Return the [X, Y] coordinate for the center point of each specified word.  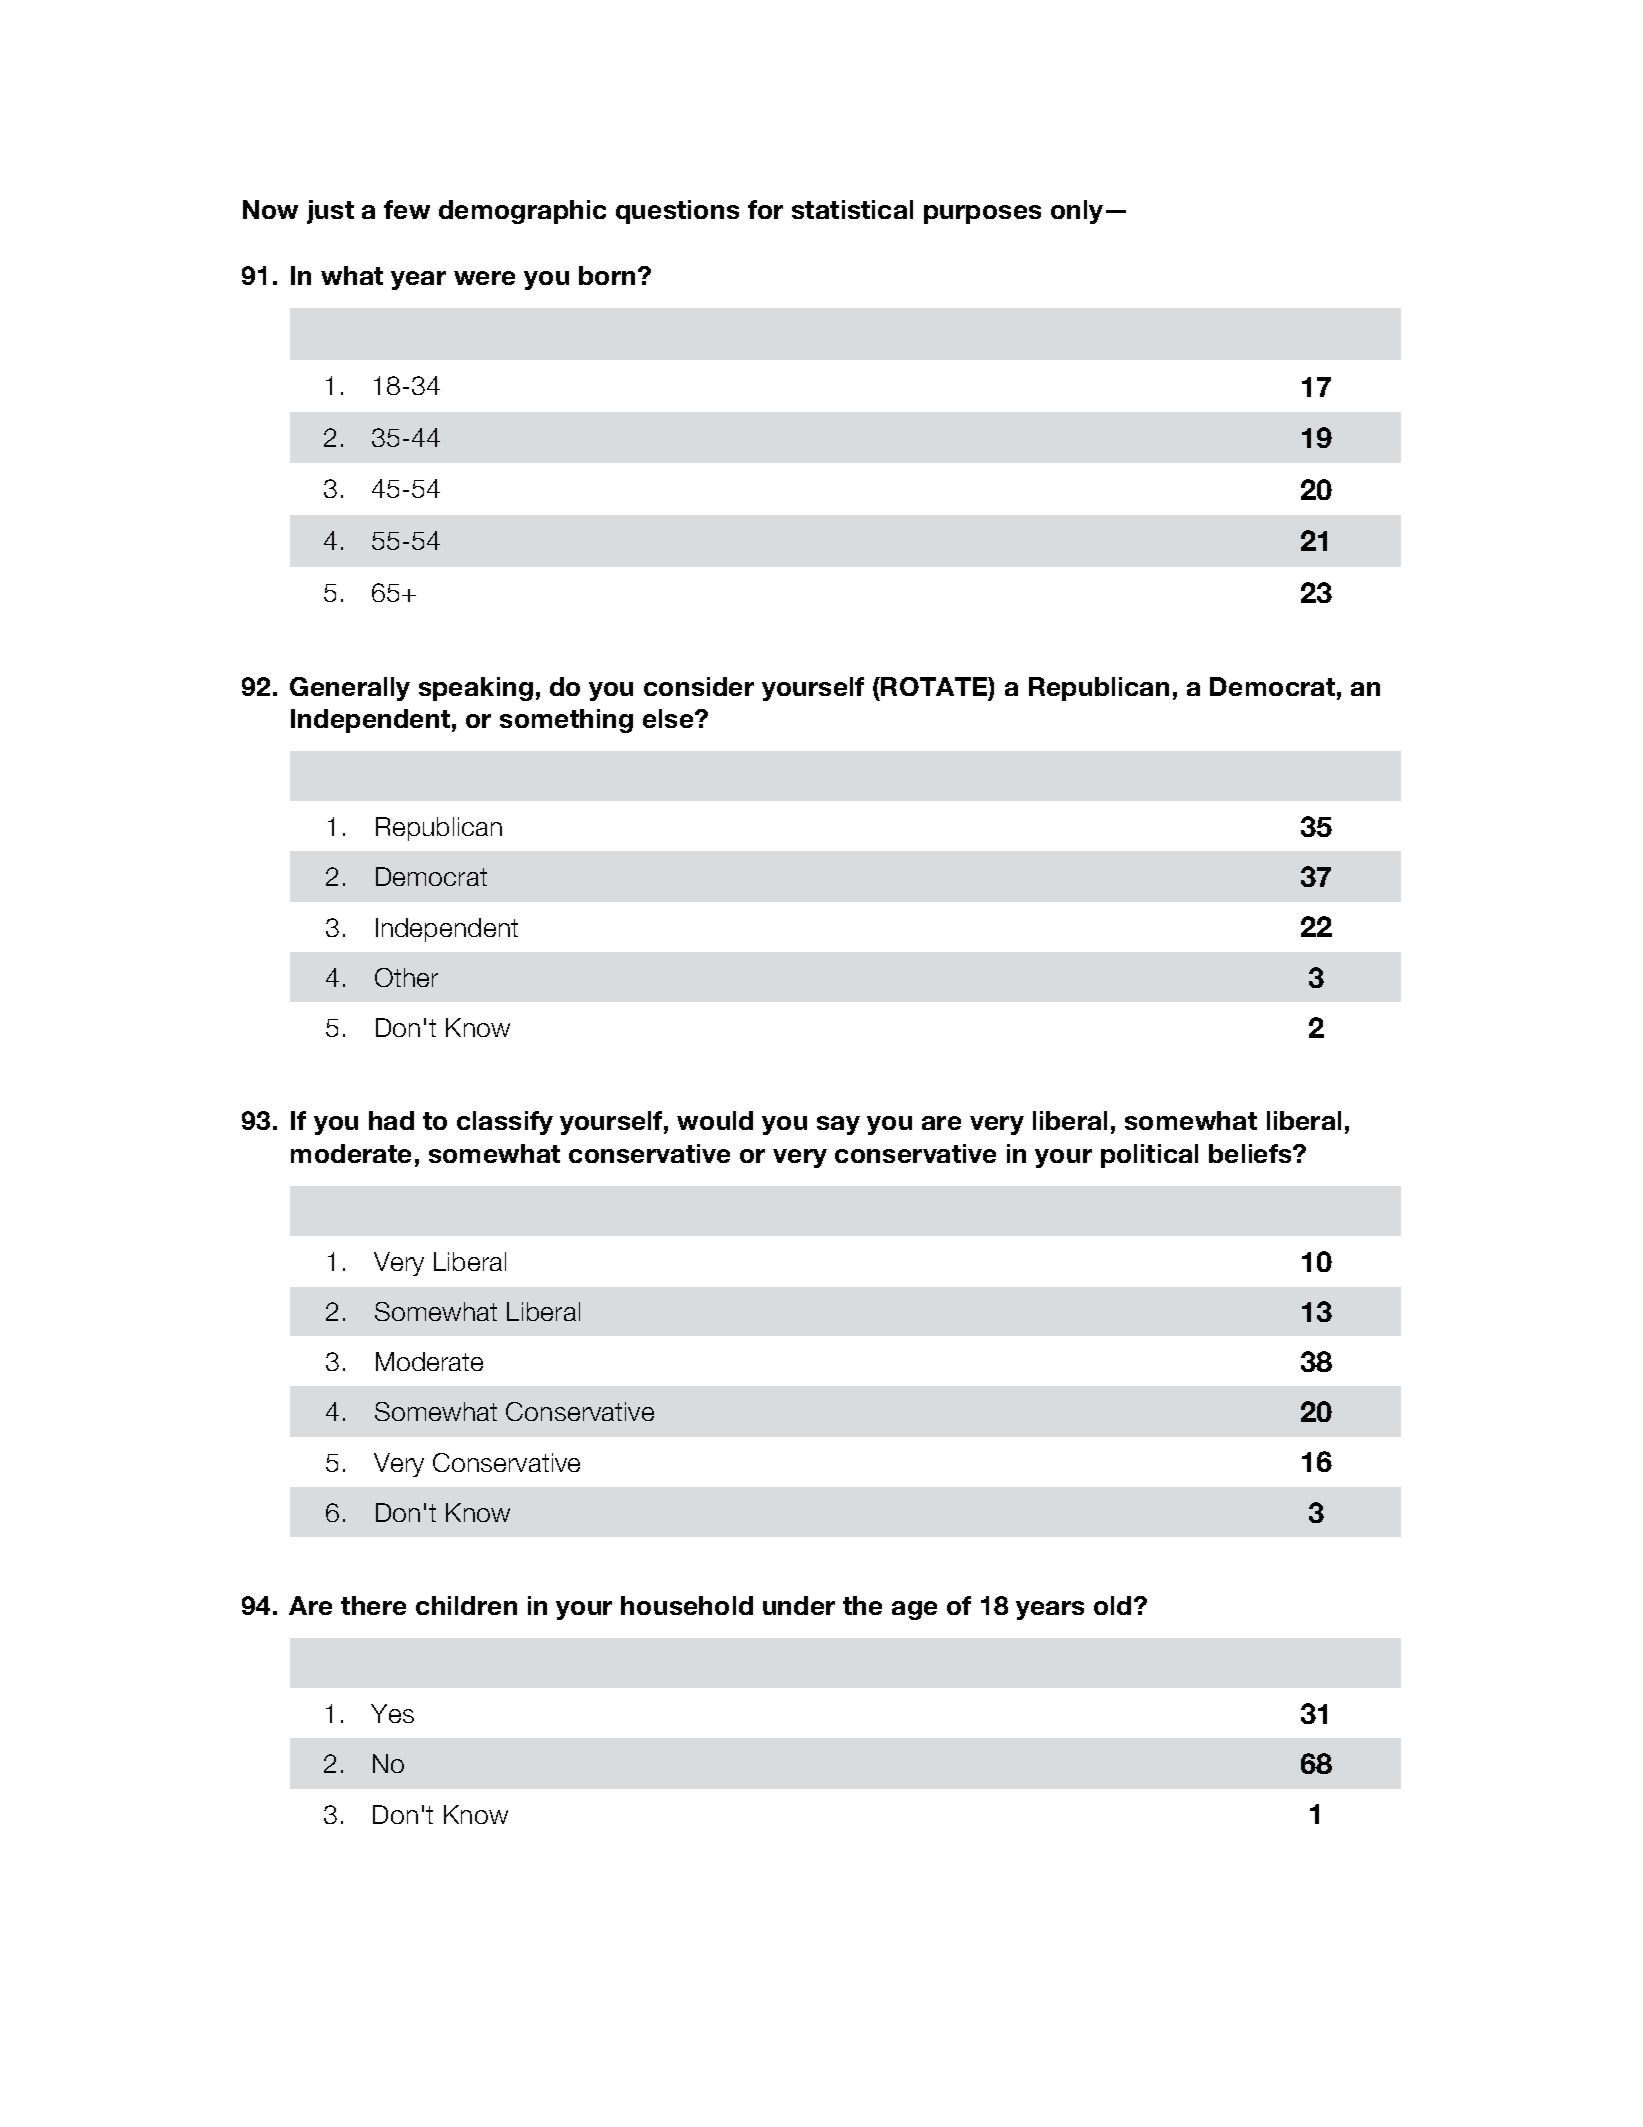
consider [699, 686]
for [765, 209]
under [799, 1605]
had [391, 1120]
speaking [476, 689]
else [669, 718]
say [838, 1125]
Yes [392, 1713]
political [1149, 1156]
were [484, 278]
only [1077, 212]
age [914, 1610]
